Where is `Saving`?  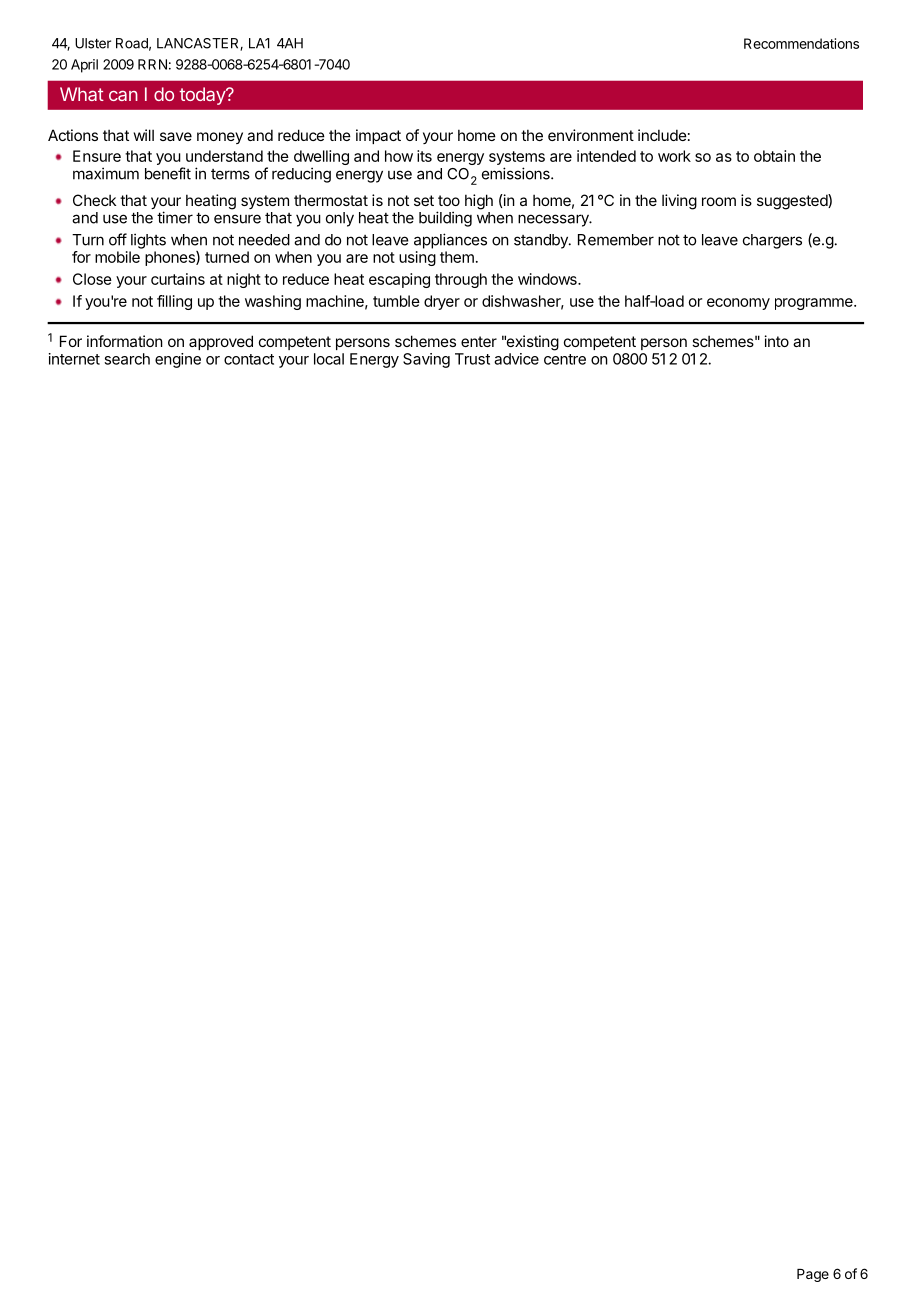 Saving is located at coordinates (426, 360).
